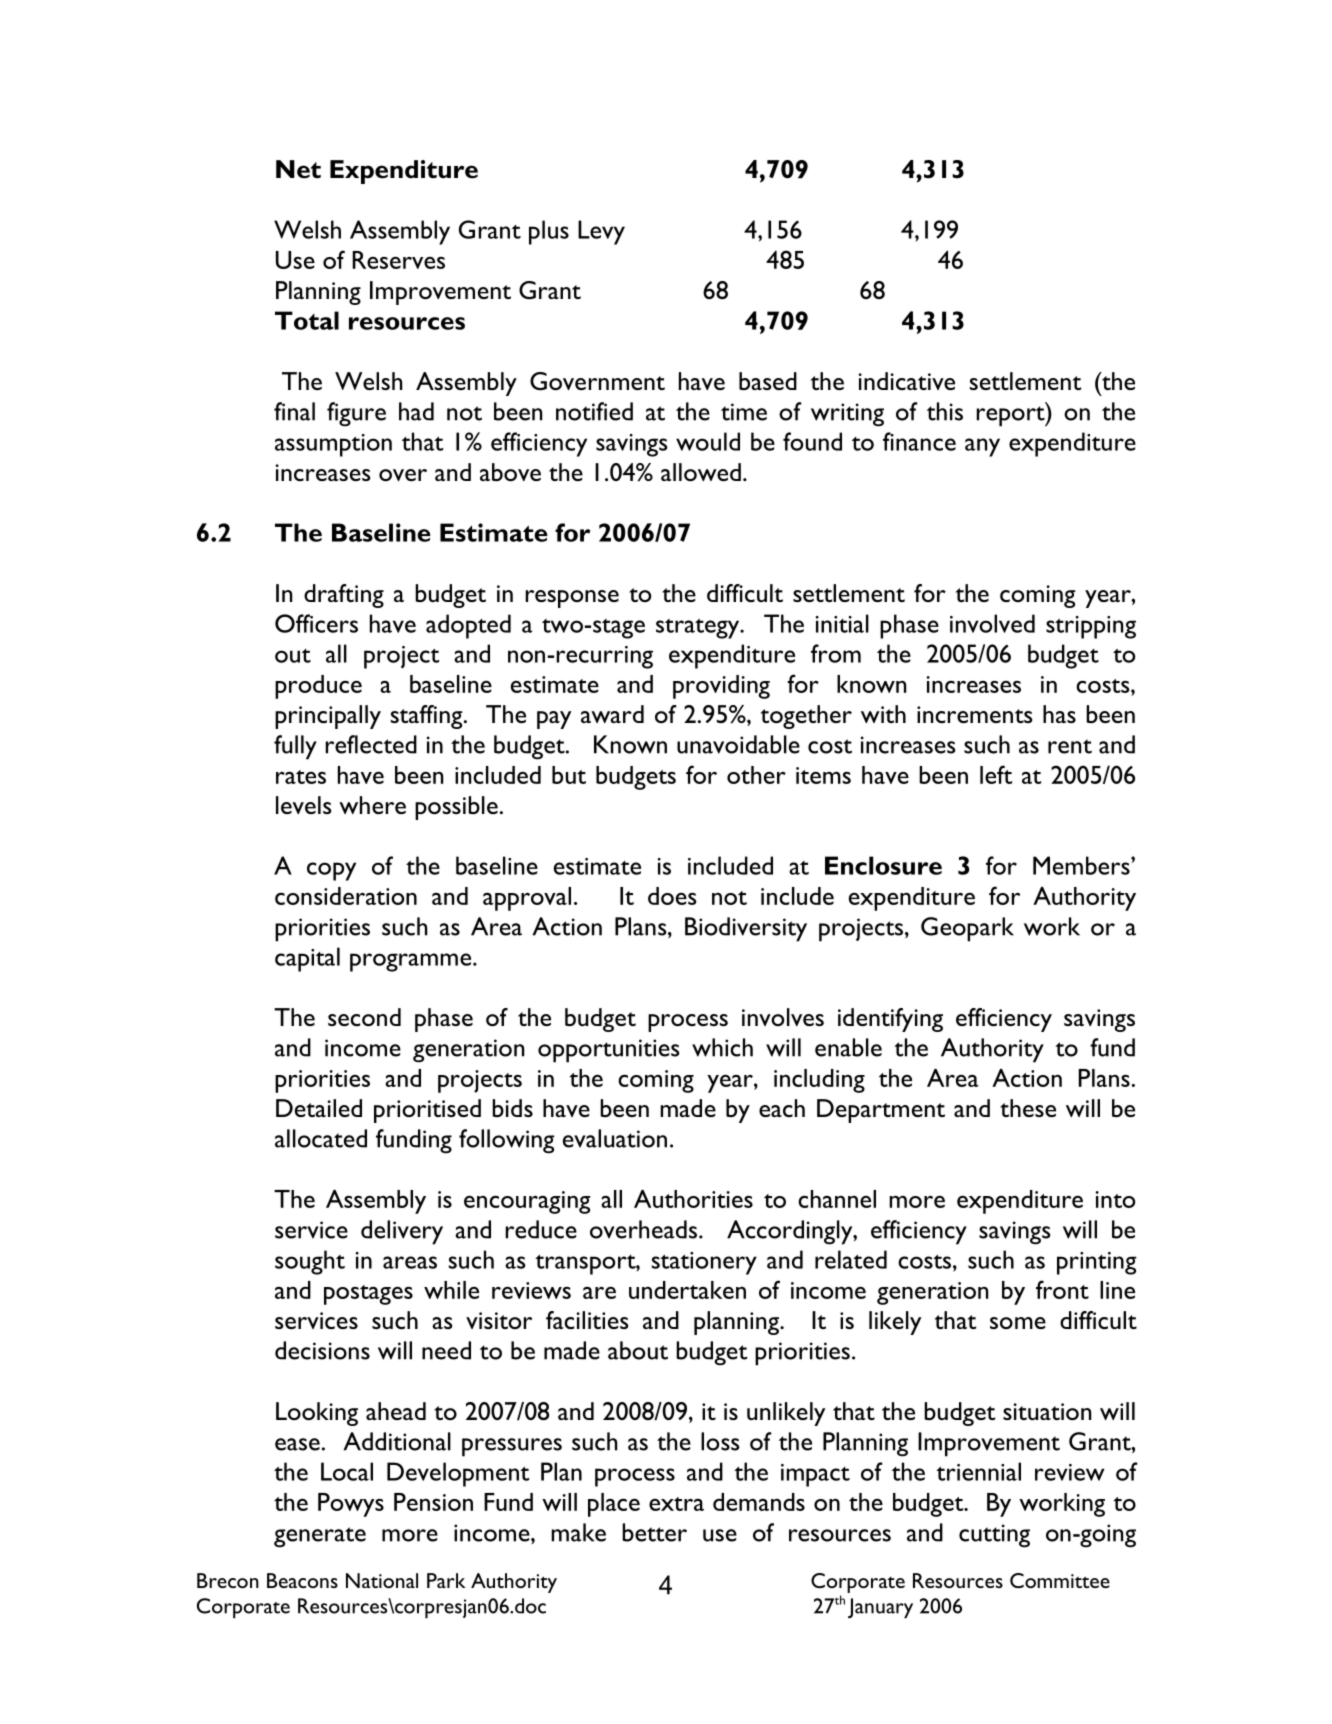  I want to click on unavoidable, so click(738, 744).
